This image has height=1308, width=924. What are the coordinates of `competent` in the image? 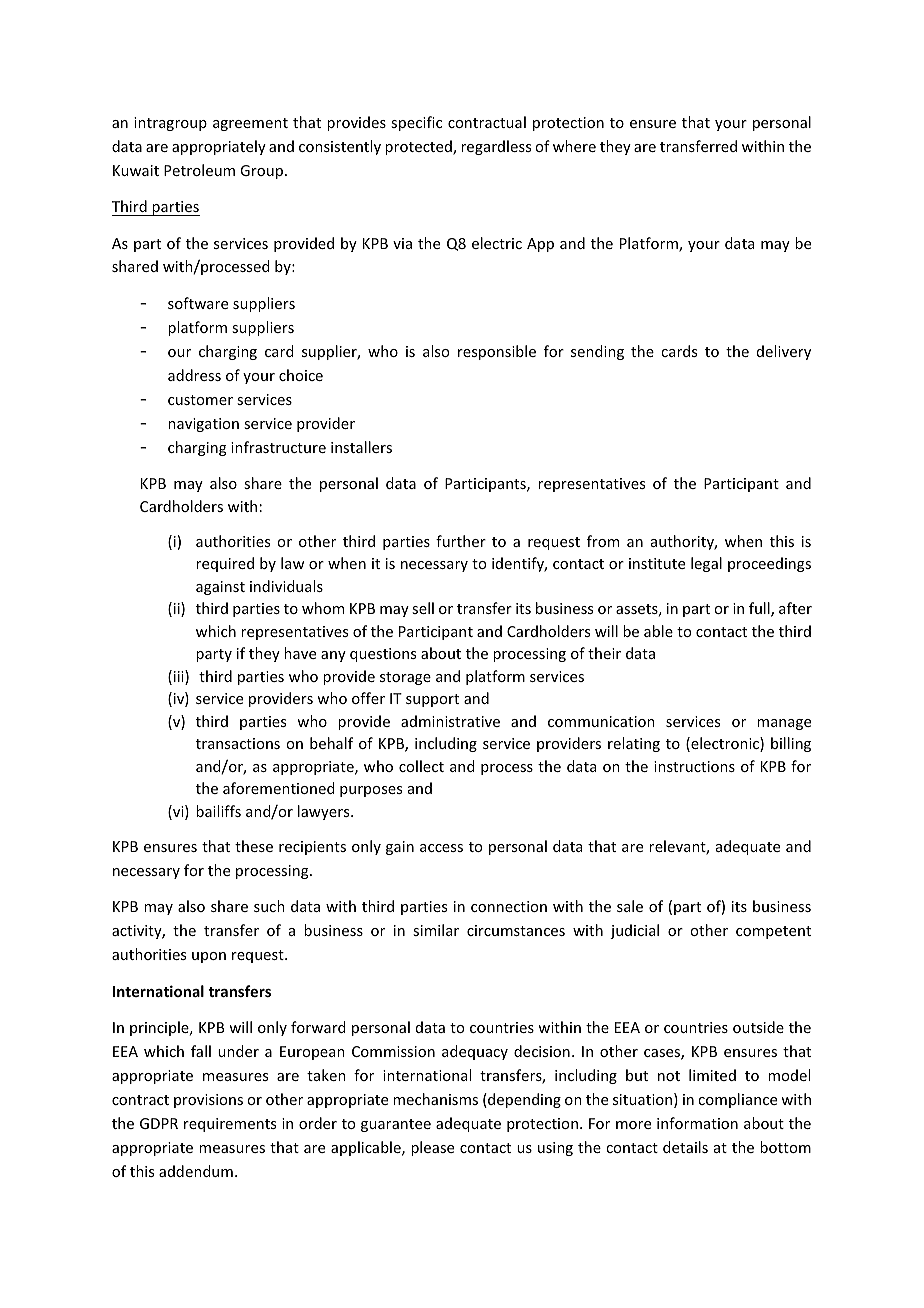 It's located at (773, 932).
